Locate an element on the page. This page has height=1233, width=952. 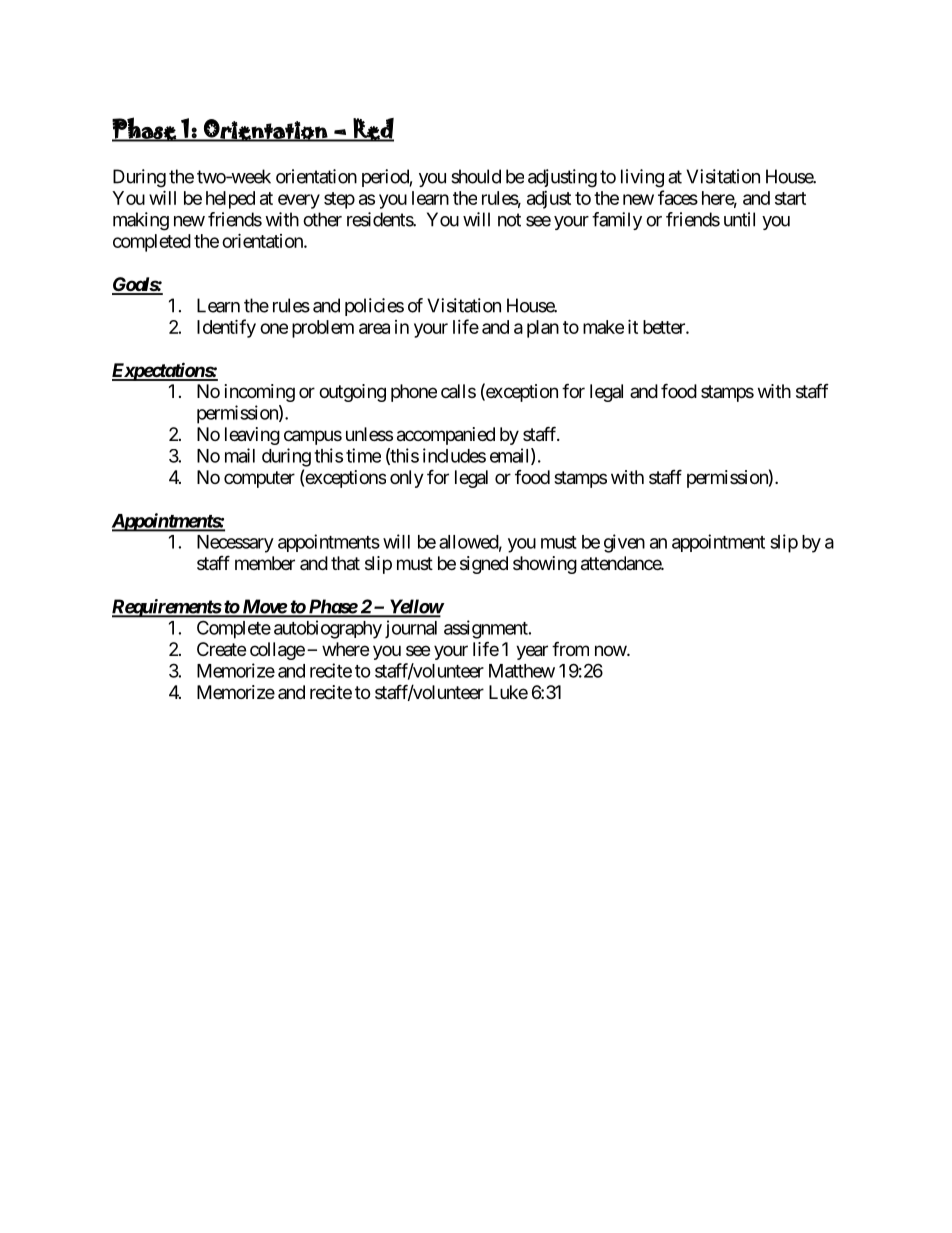
incoming is located at coordinates (260, 393).
